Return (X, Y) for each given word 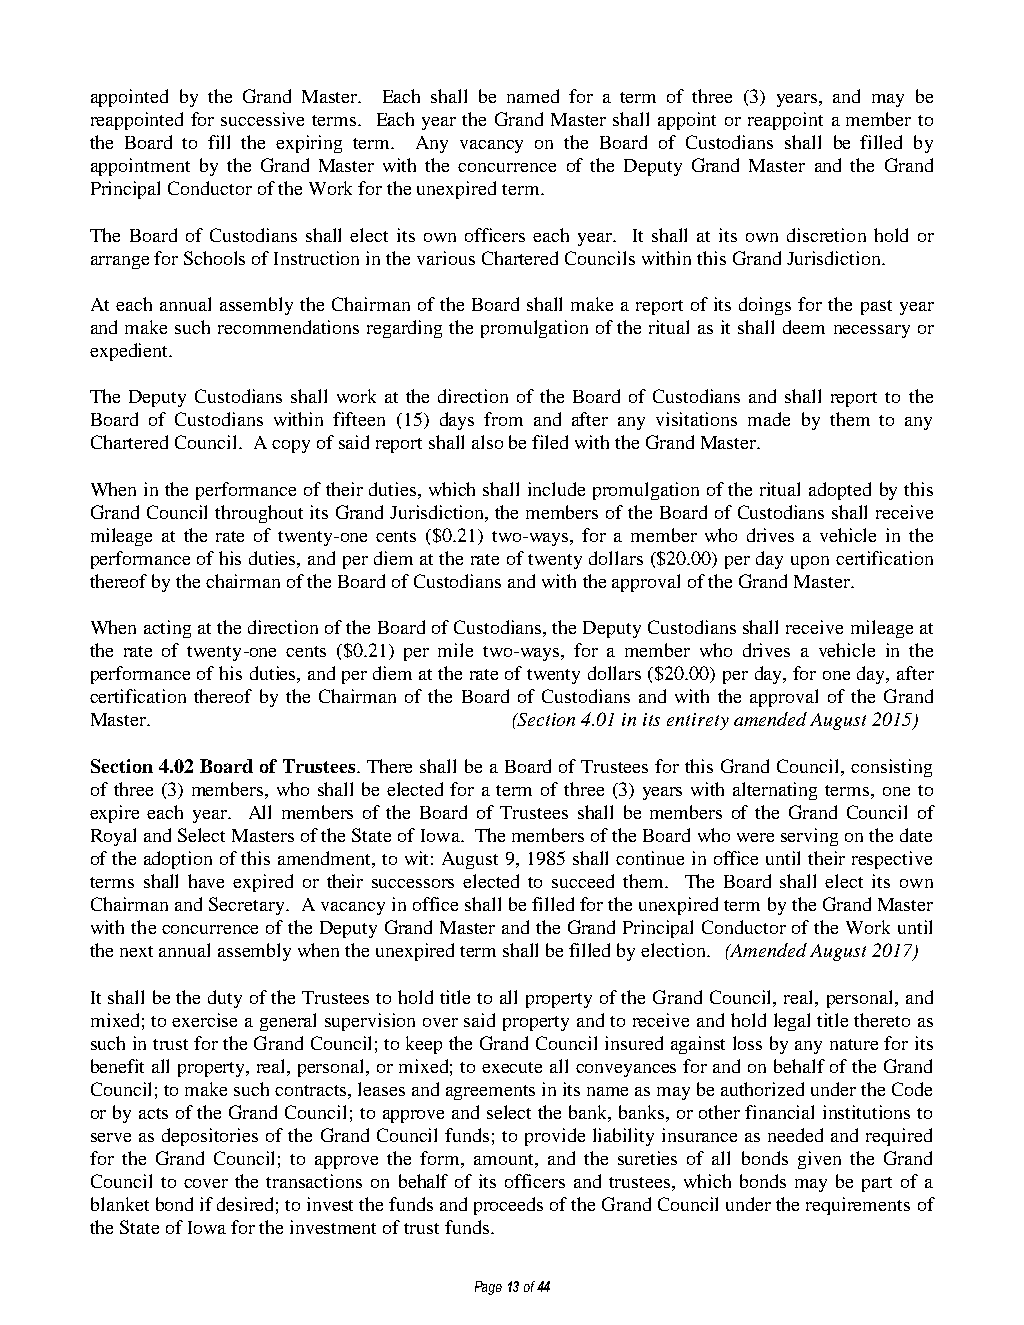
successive (262, 119)
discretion (826, 235)
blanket (120, 1204)
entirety (698, 721)
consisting (891, 768)
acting (167, 629)
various (446, 258)
